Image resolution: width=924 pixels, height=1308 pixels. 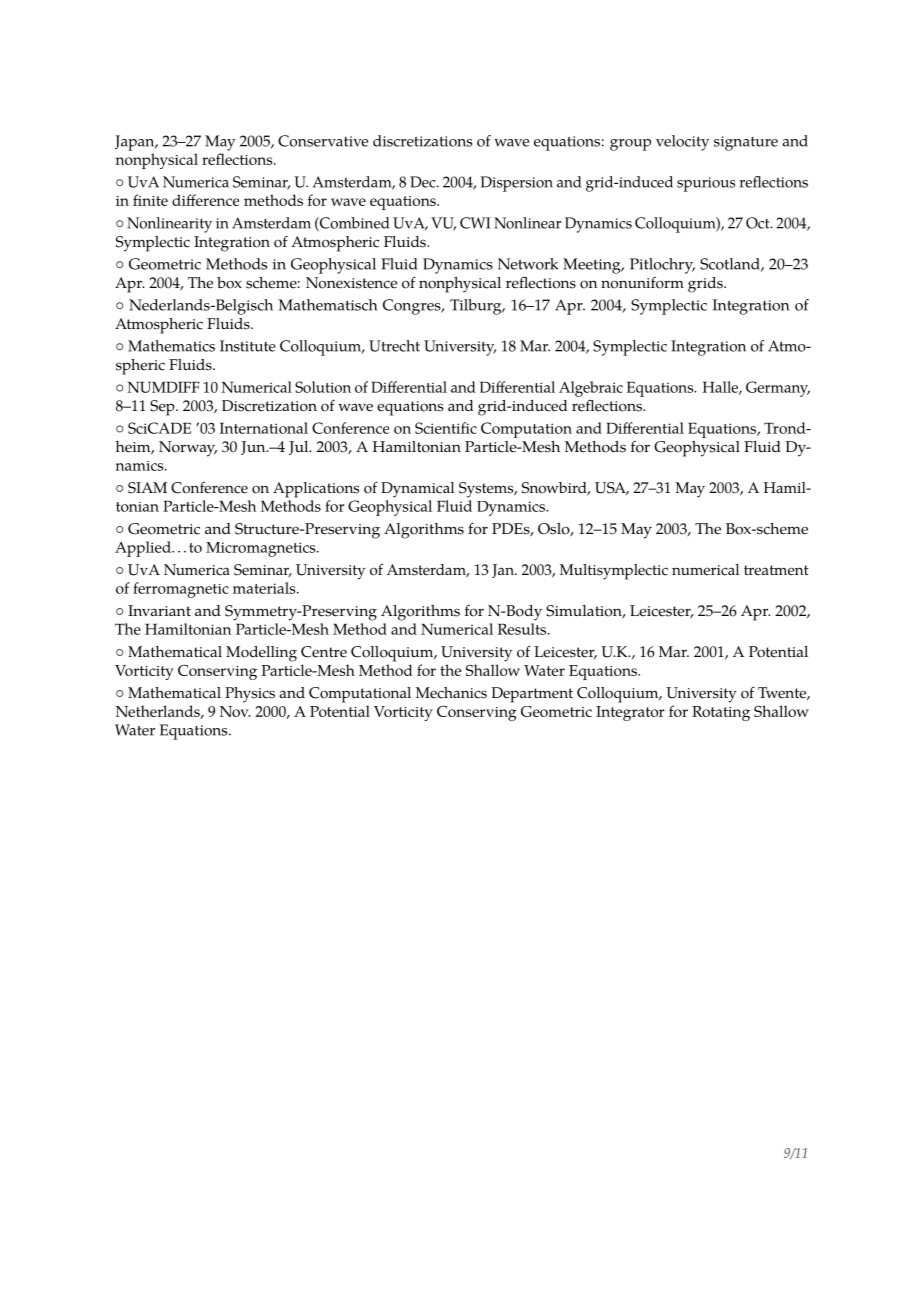 I want to click on Scientific, so click(x=446, y=428).
